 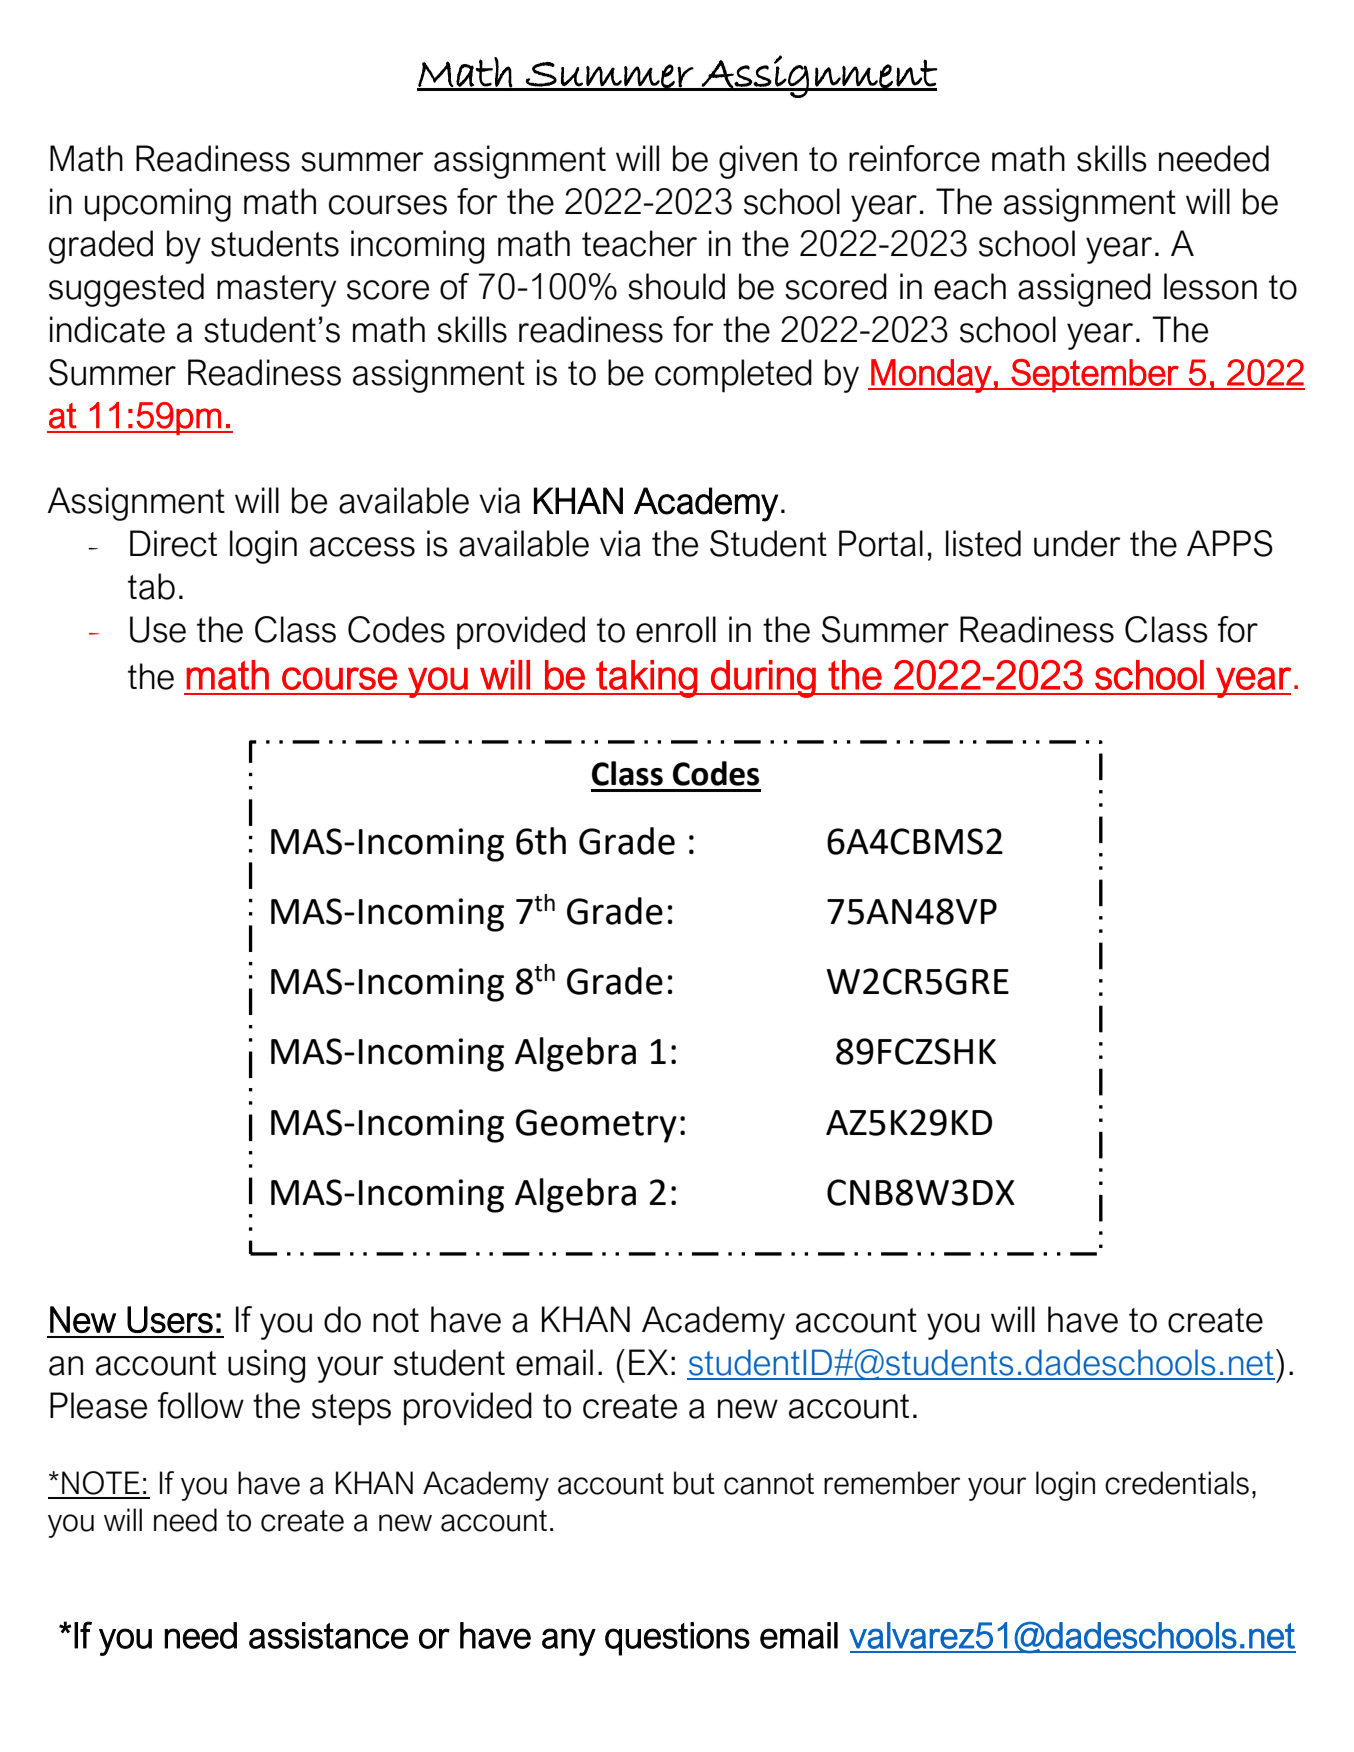 I want to click on tab, so click(x=151, y=586).
